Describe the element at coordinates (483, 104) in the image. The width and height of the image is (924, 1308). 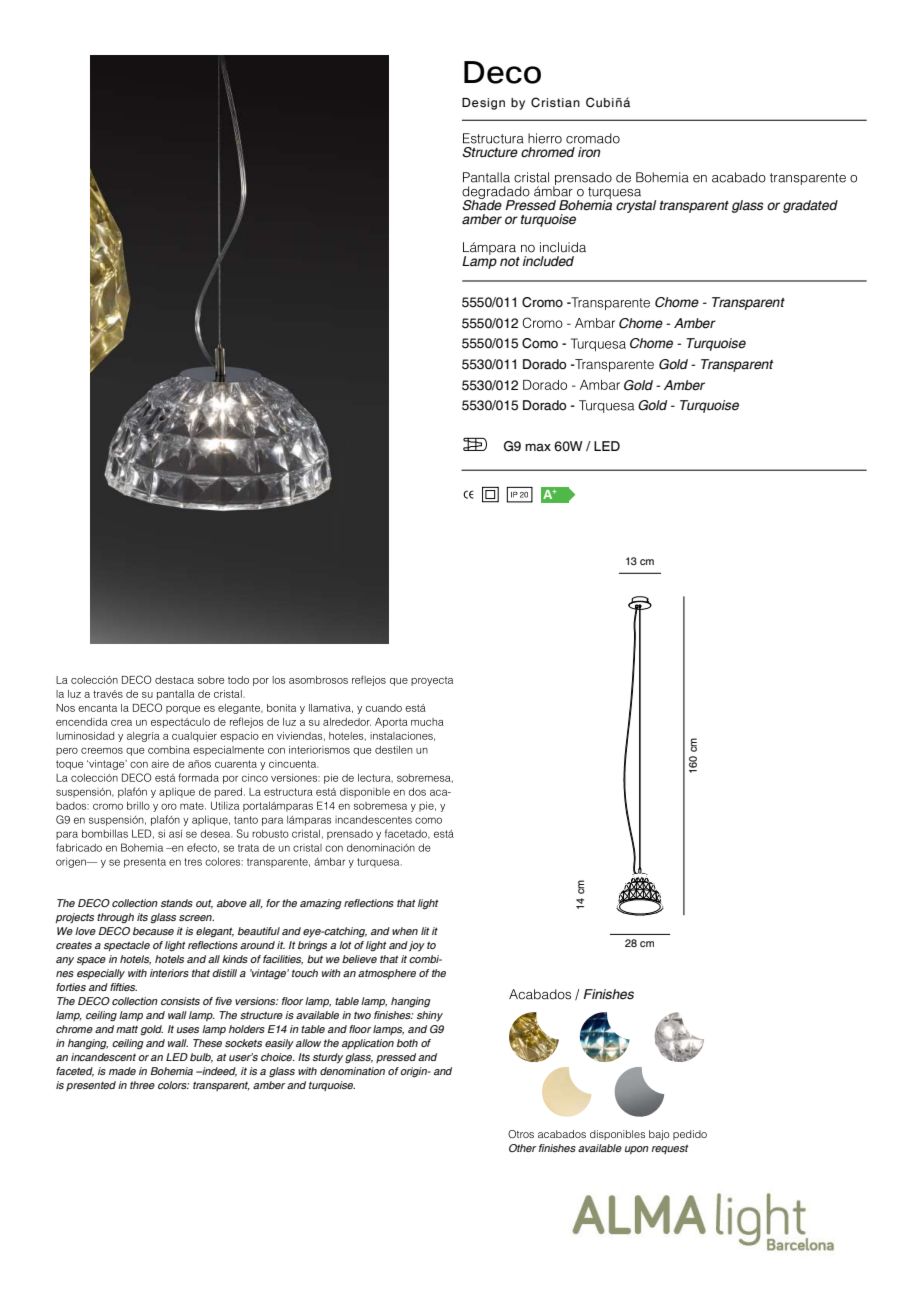
I see `Design` at that location.
